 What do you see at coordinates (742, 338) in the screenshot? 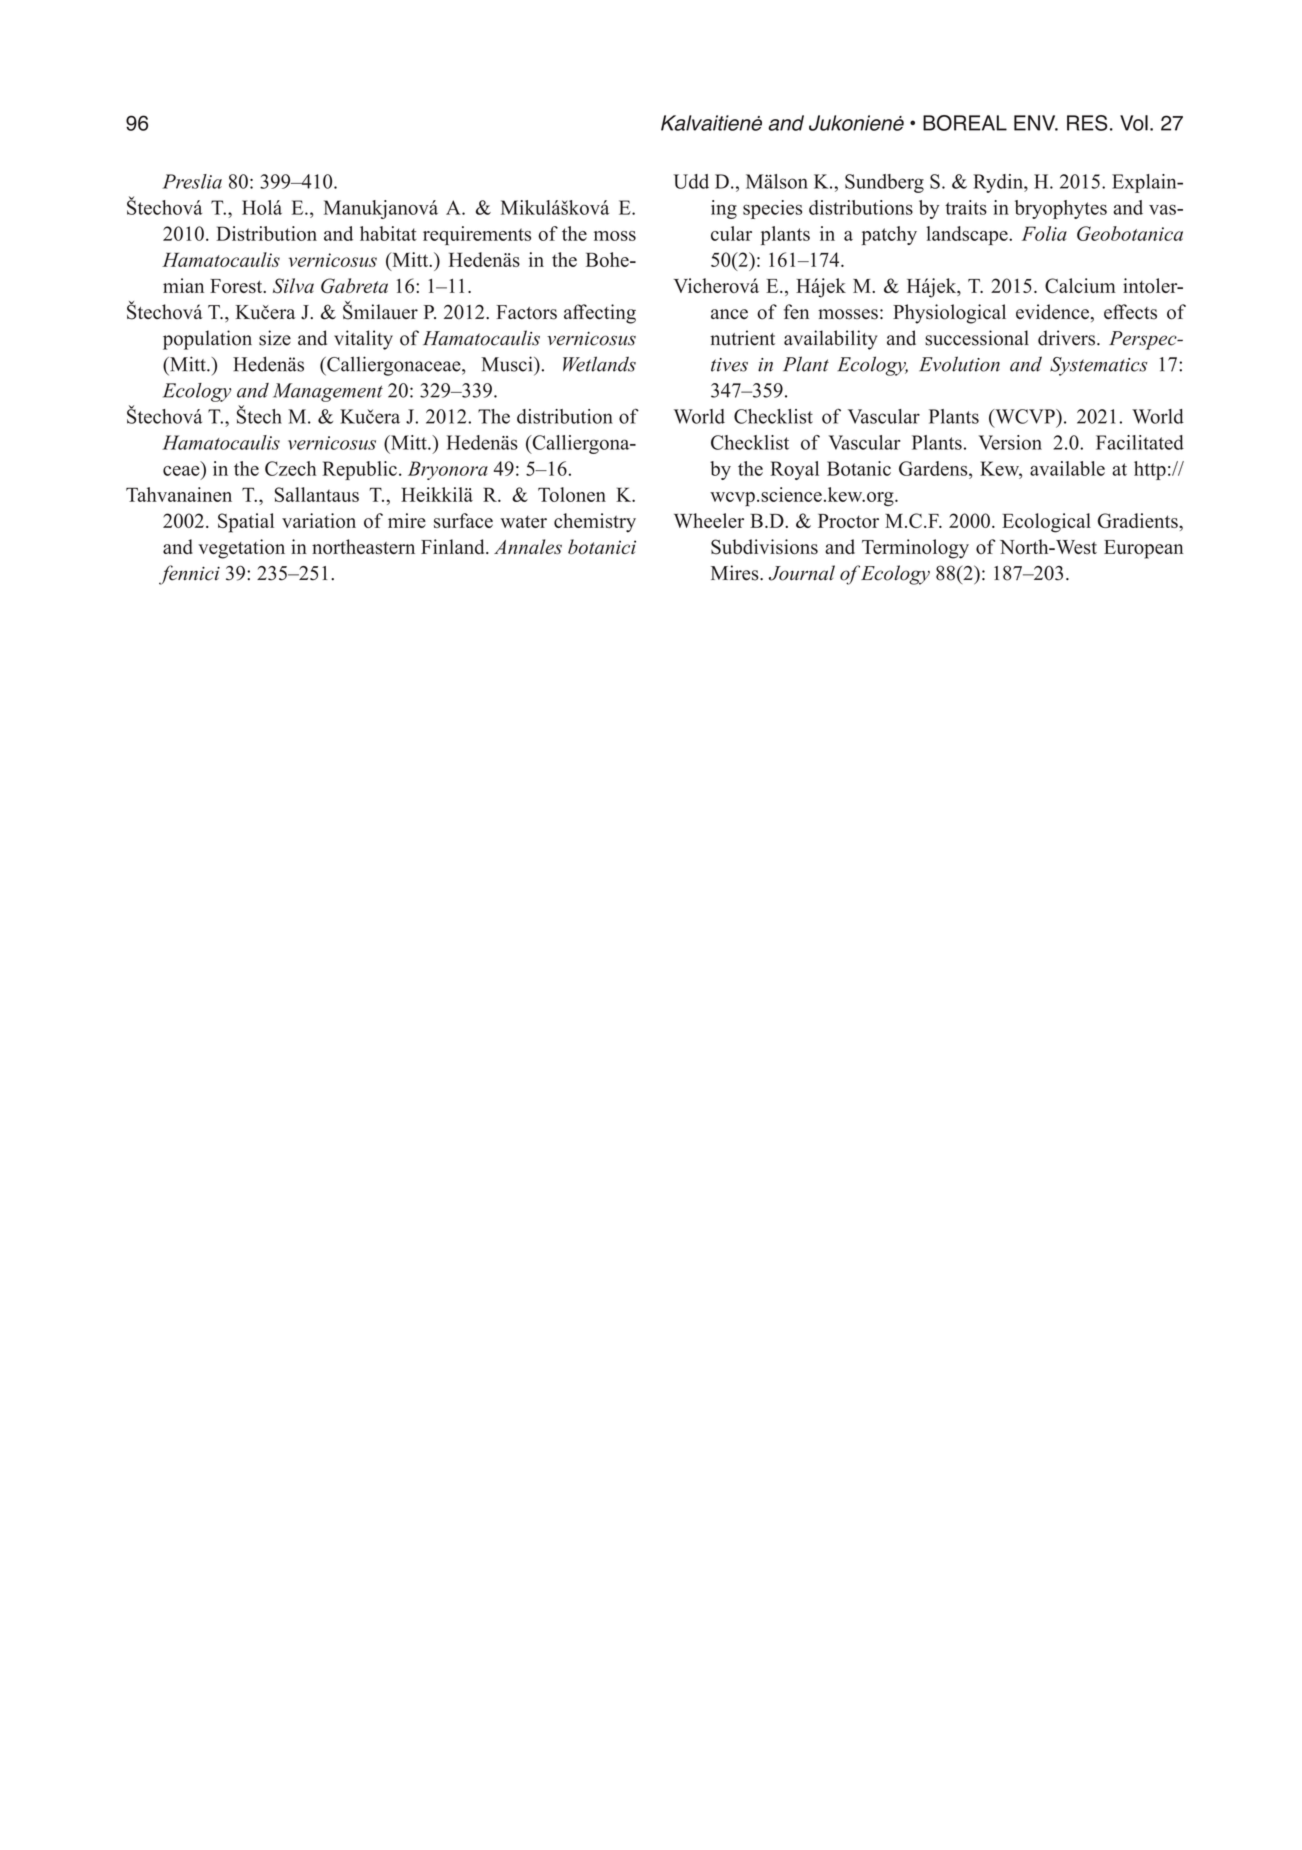
I see `nutrient` at bounding box center [742, 338].
